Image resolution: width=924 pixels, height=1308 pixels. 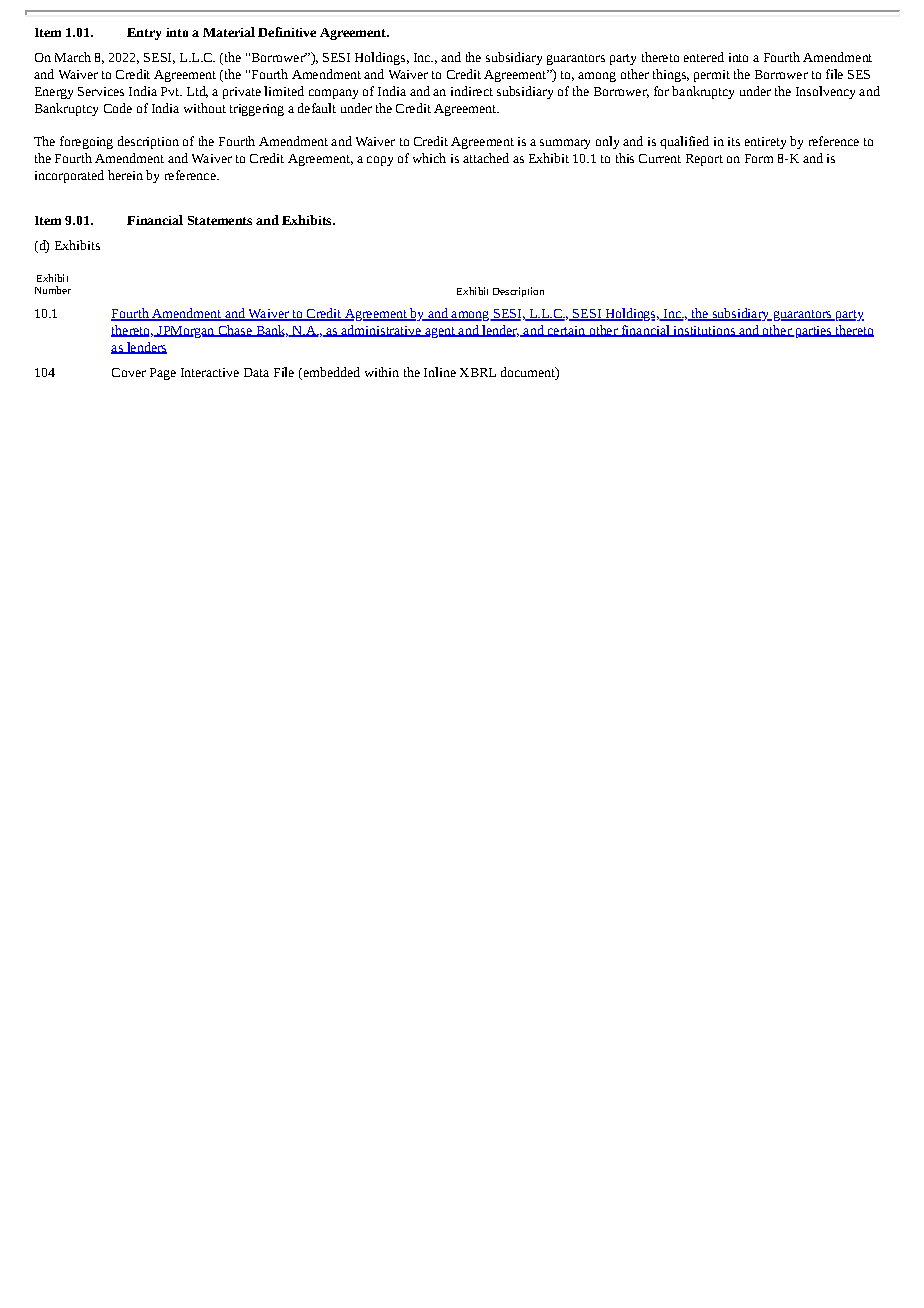 I want to click on Definitive, so click(x=287, y=32).
